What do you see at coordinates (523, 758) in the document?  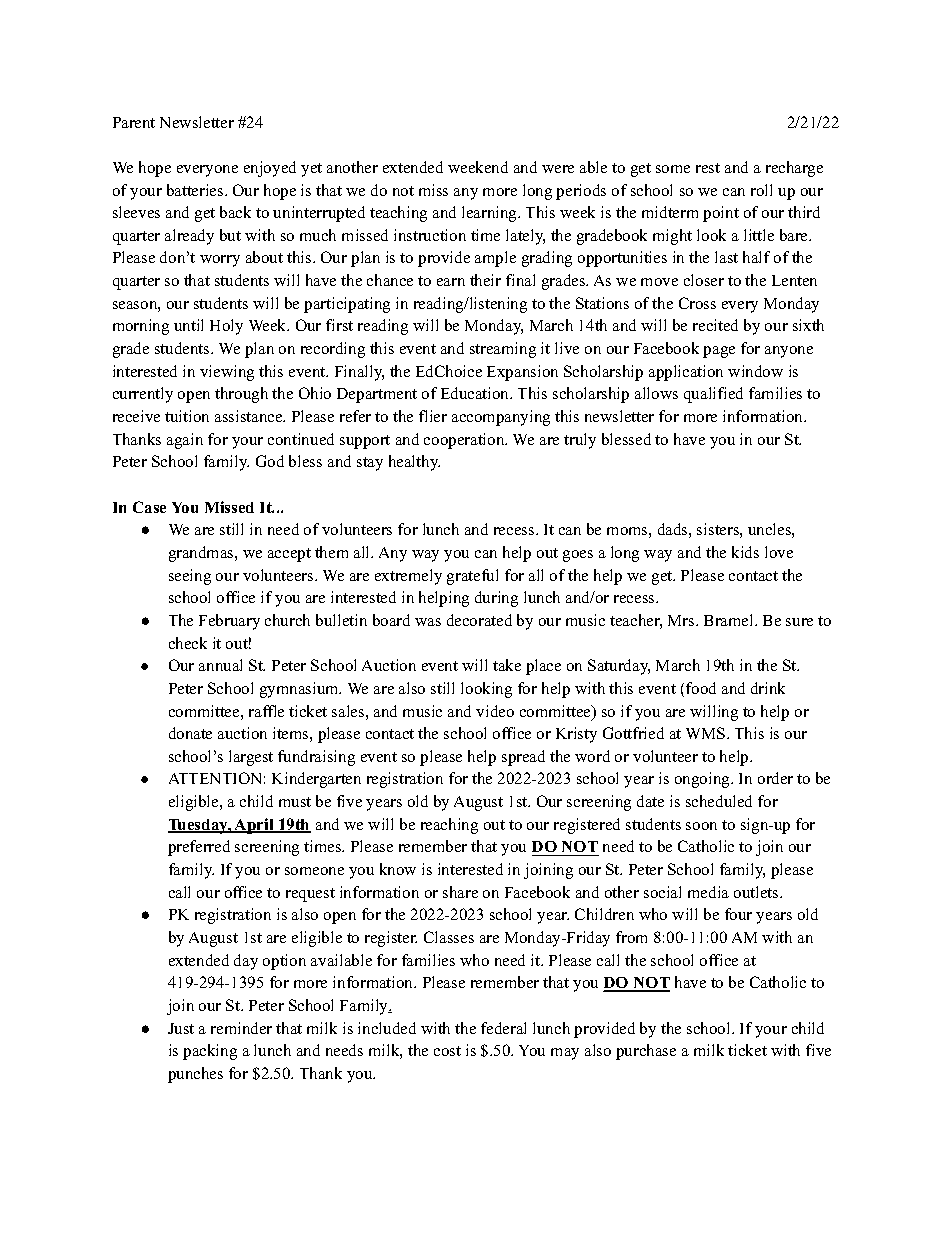 I see `spread` at bounding box center [523, 758].
